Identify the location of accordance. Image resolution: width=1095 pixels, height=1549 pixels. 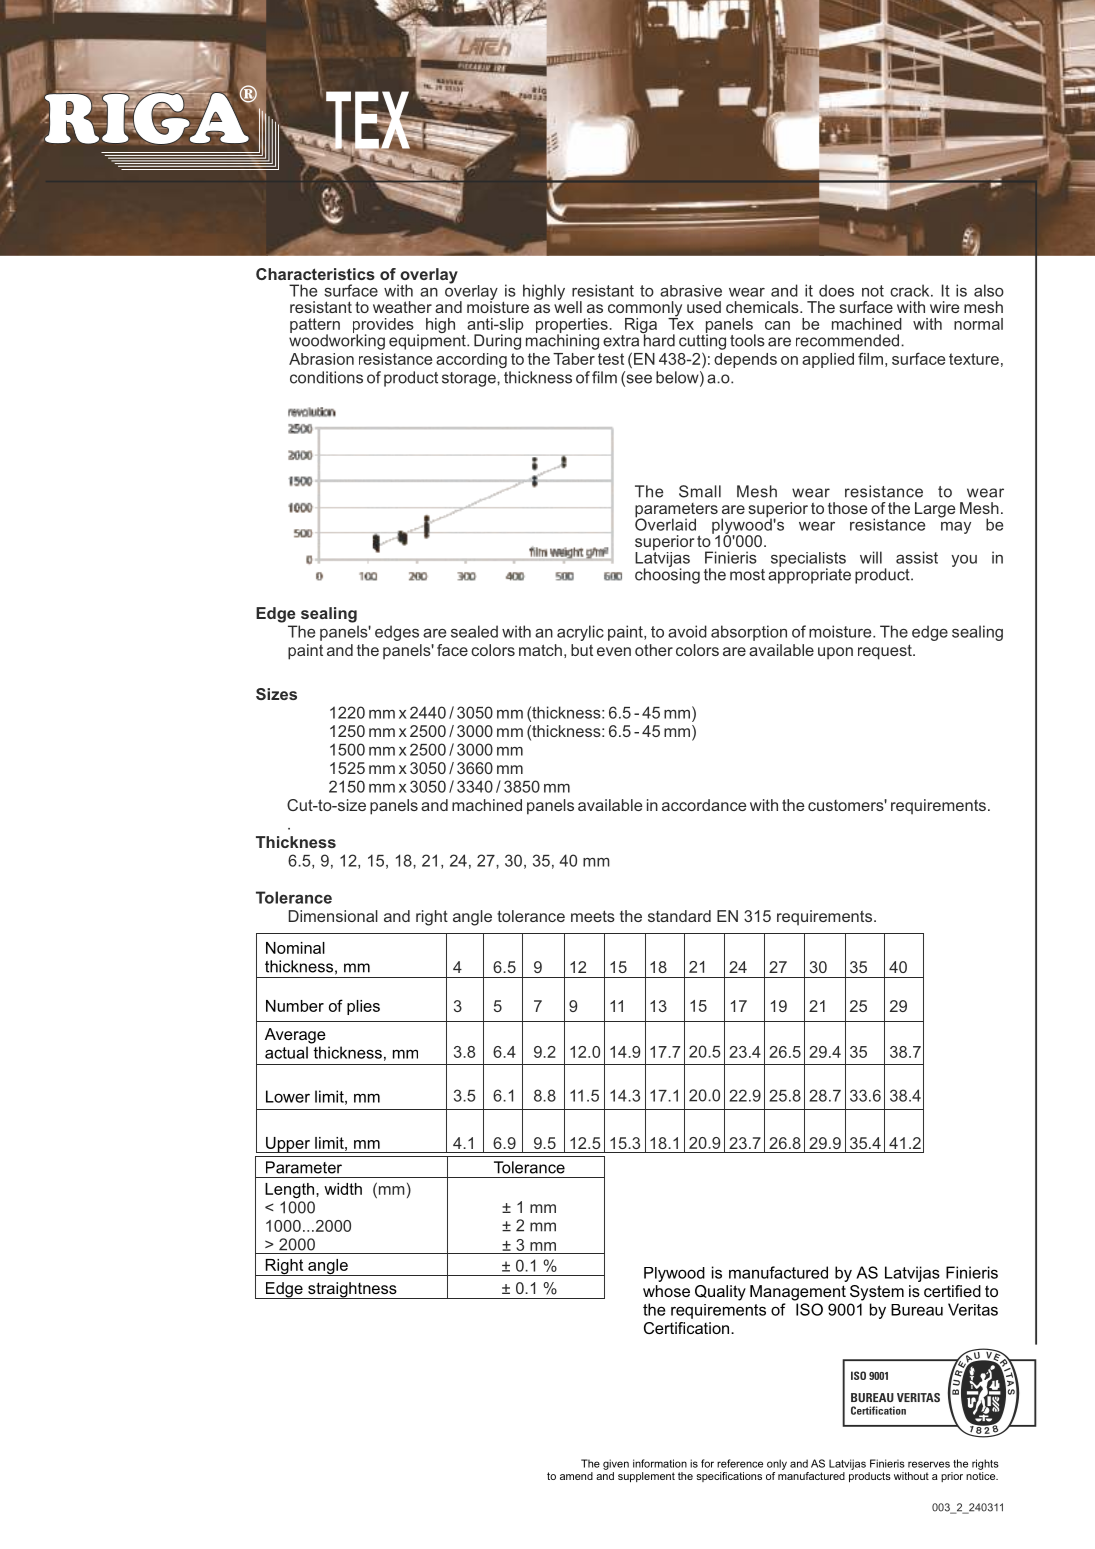
(704, 805).
